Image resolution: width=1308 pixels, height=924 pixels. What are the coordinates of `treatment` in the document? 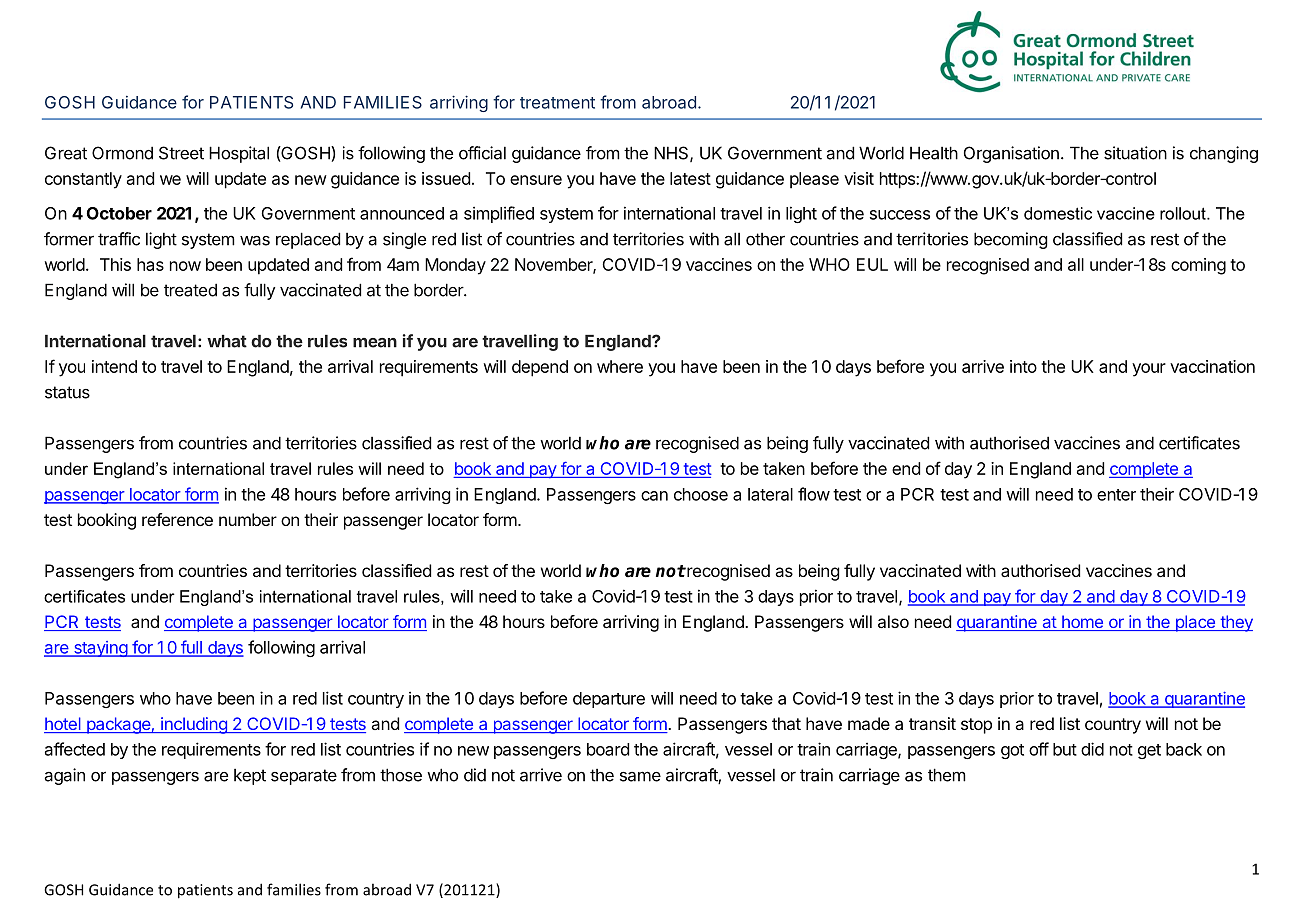 It's located at (557, 103).
